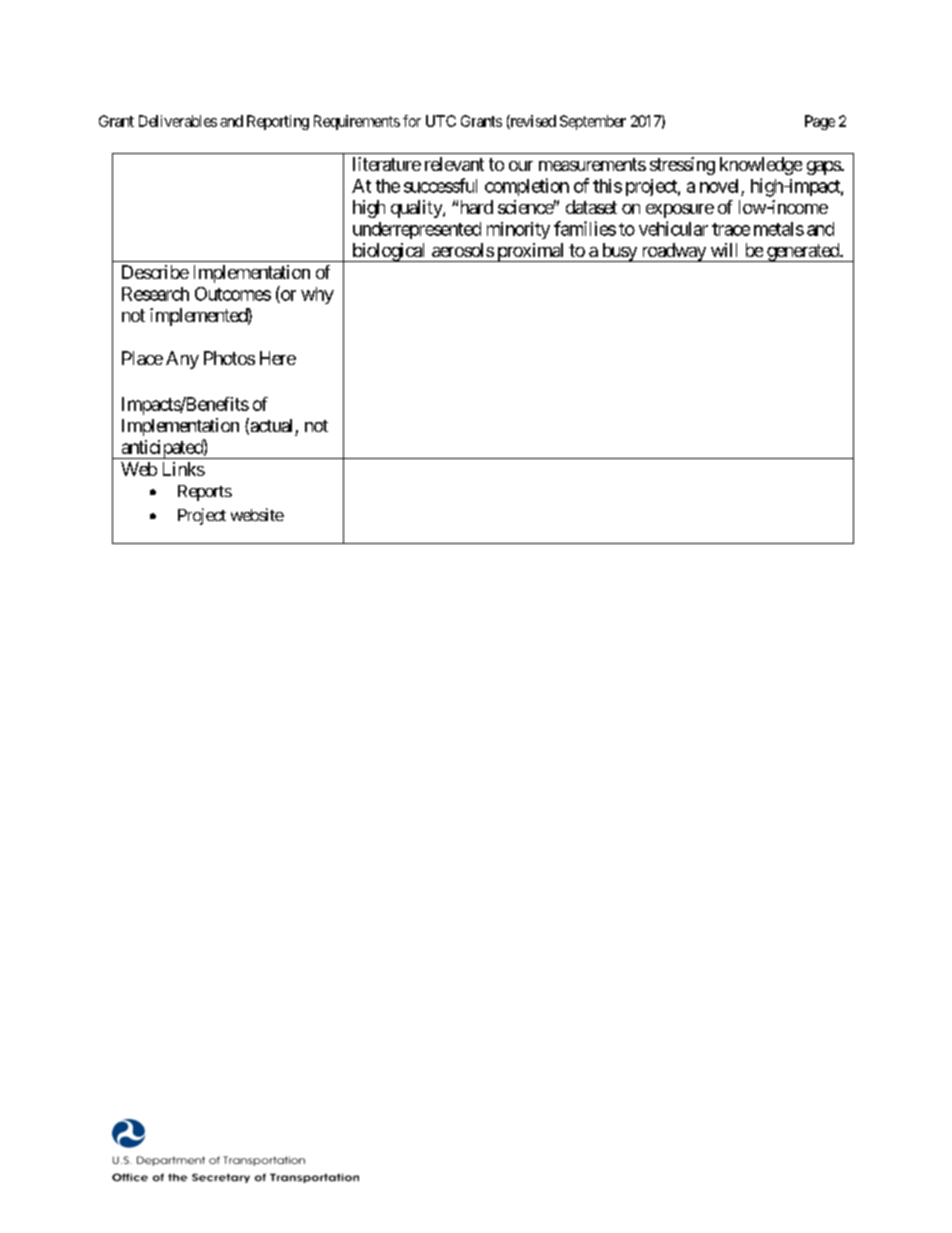 This document has width=952, height=1233. What do you see at coordinates (803, 252) in the document?
I see `generated` at bounding box center [803, 252].
